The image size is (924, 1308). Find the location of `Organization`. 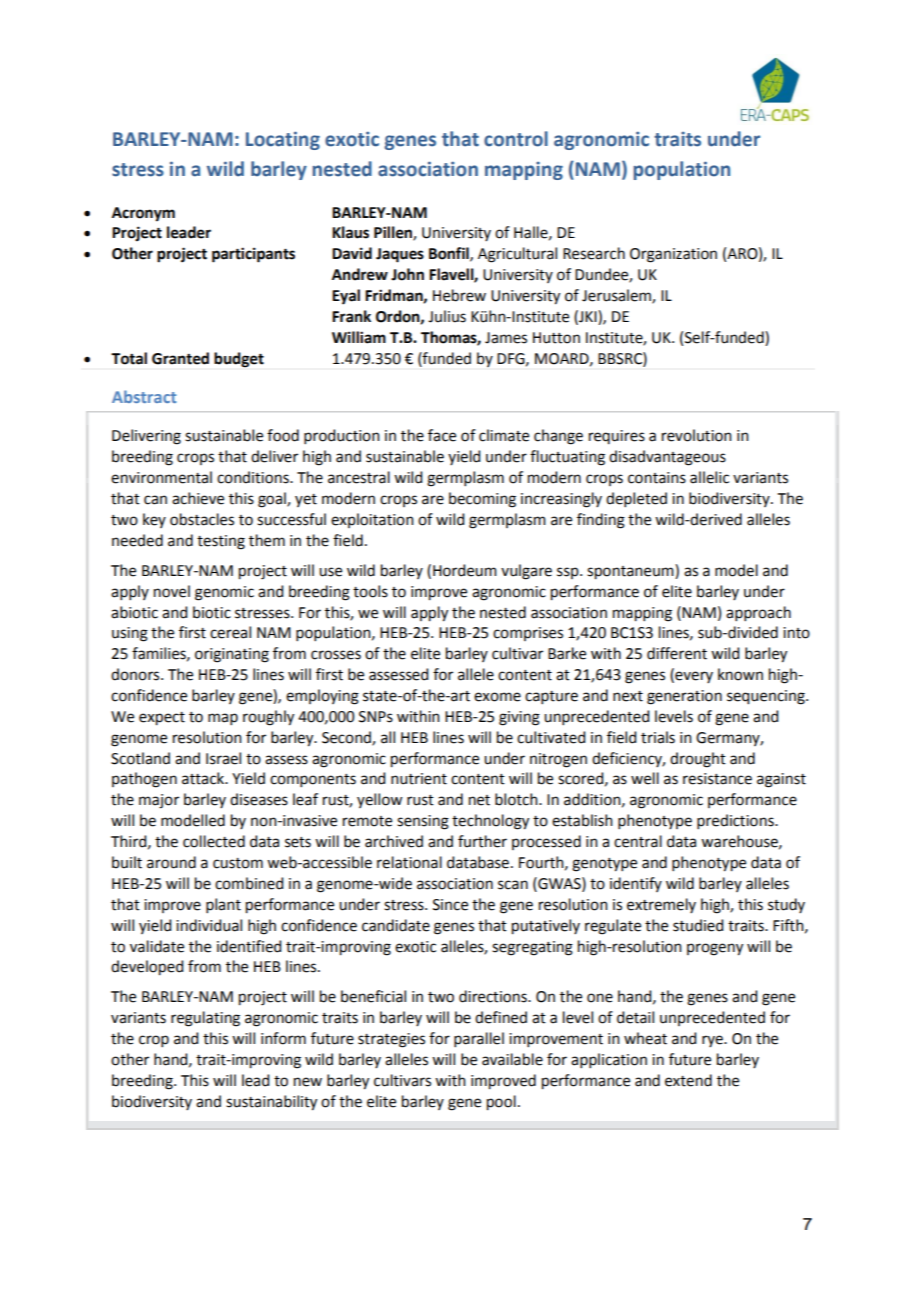

Organization is located at coordinates (673, 255).
